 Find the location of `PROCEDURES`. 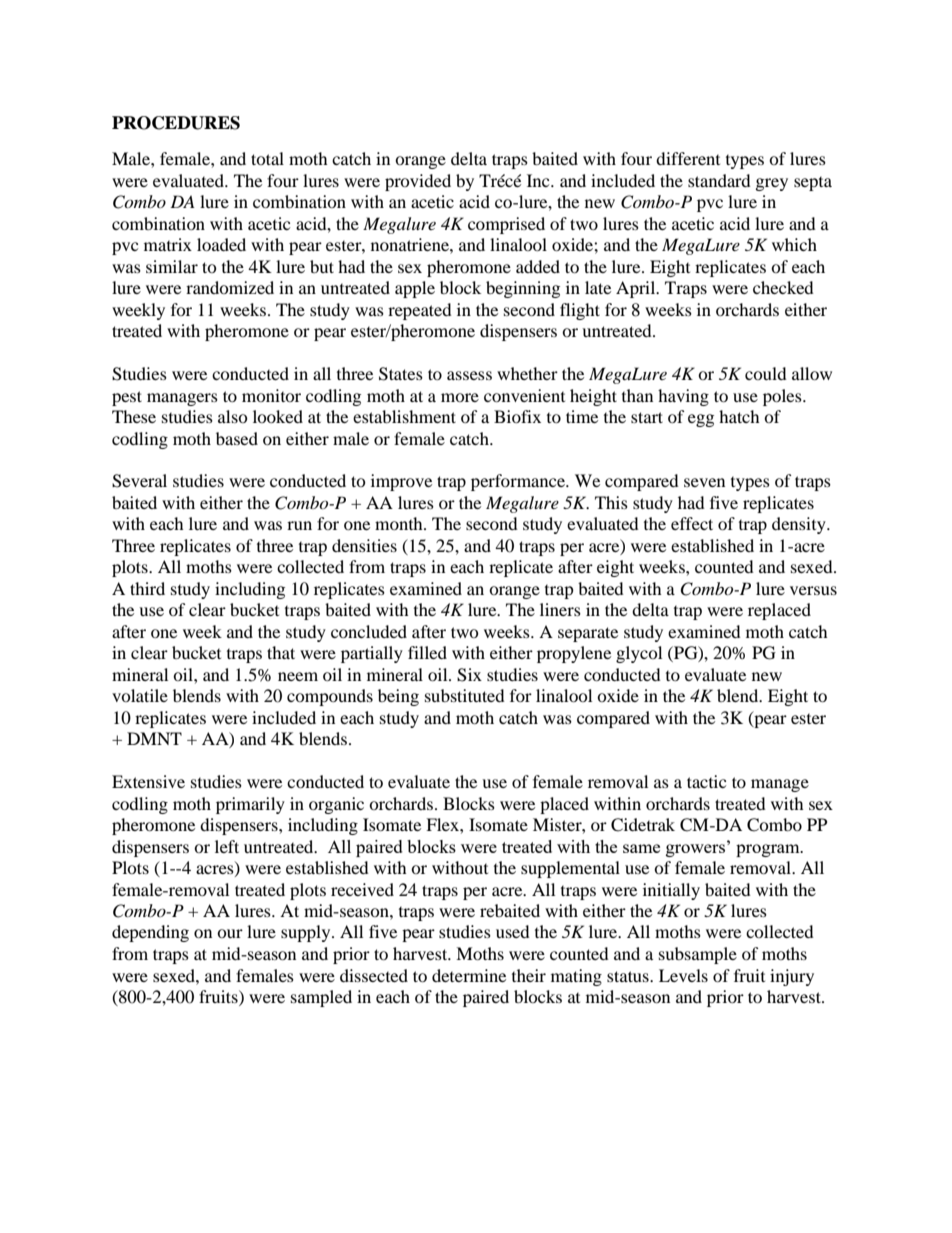

PROCEDURES is located at coordinates (176, 123).
